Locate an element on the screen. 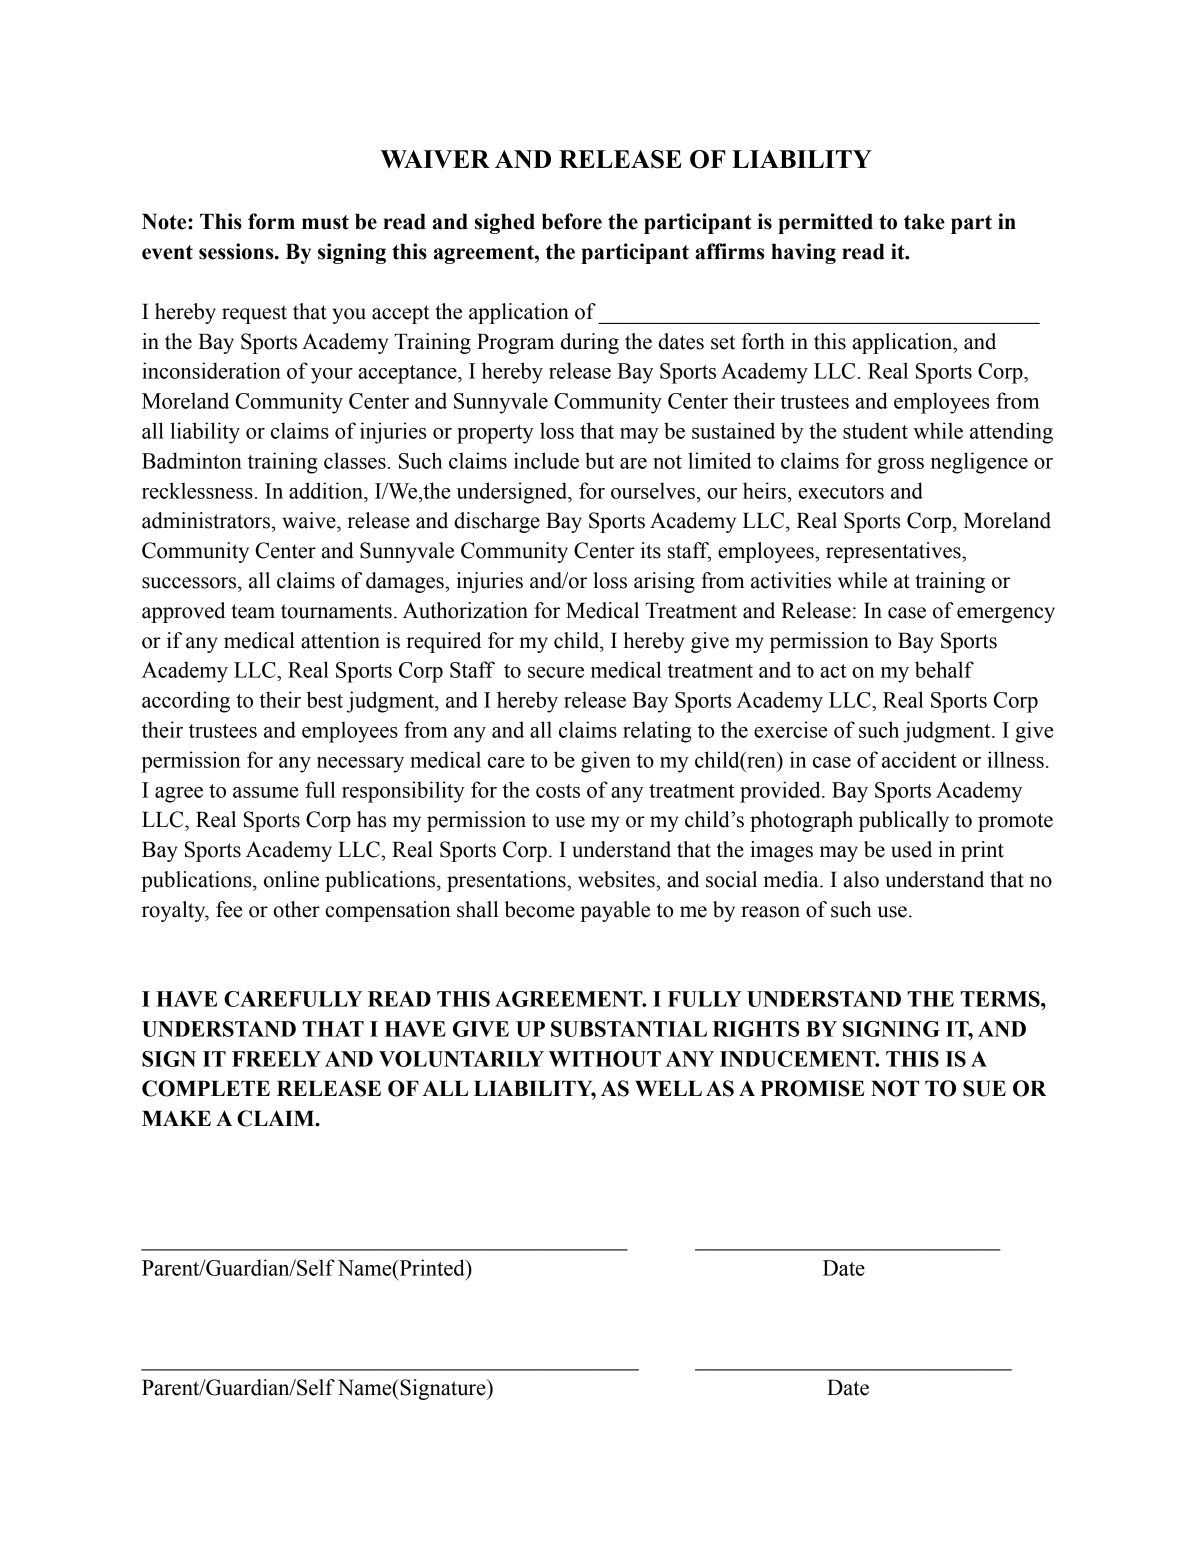 The image size is (1203, 1557). FREELY is located at coordinates (276, 1059).
